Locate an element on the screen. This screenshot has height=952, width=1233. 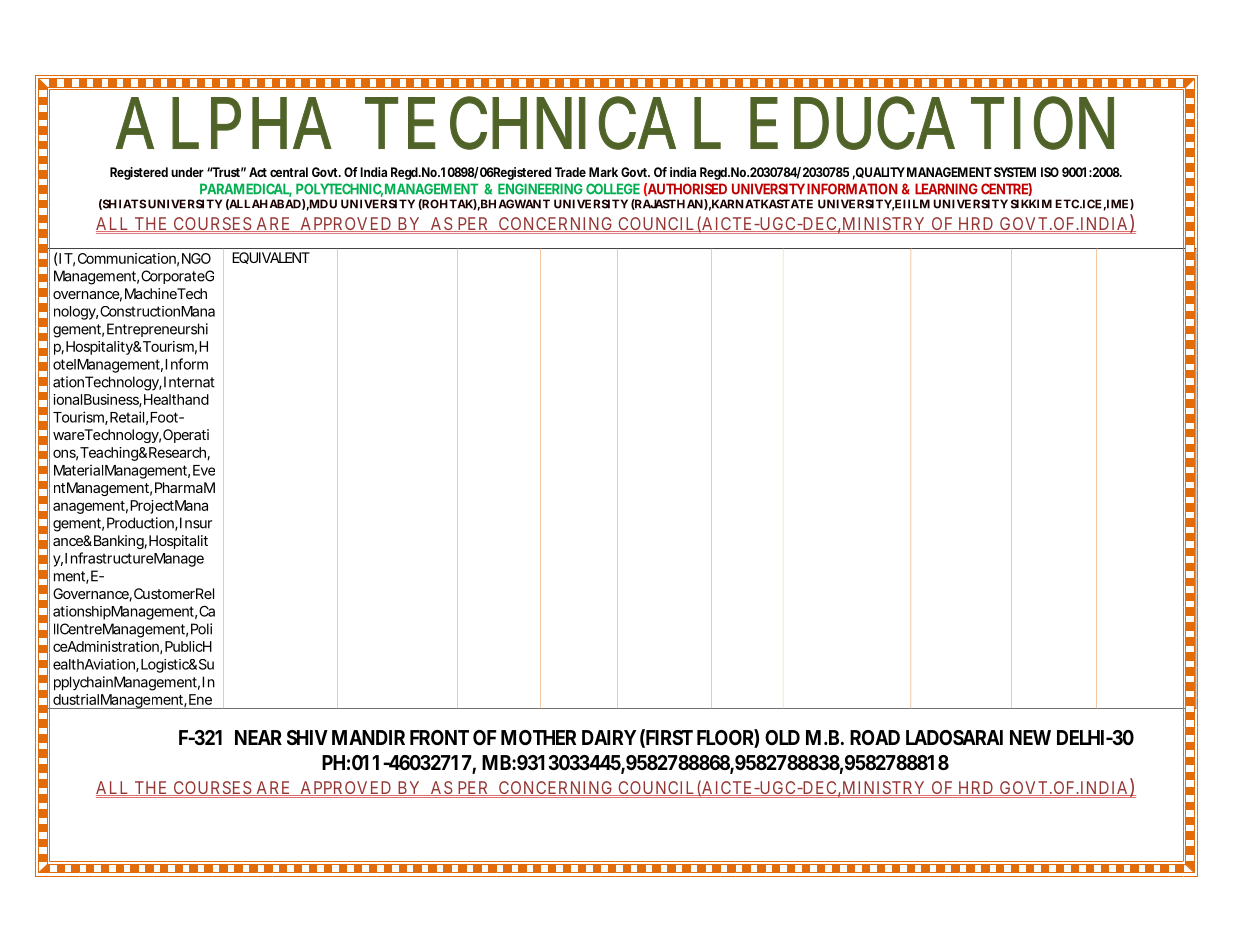
COLLEGE is located at coordinates (613, 189).
